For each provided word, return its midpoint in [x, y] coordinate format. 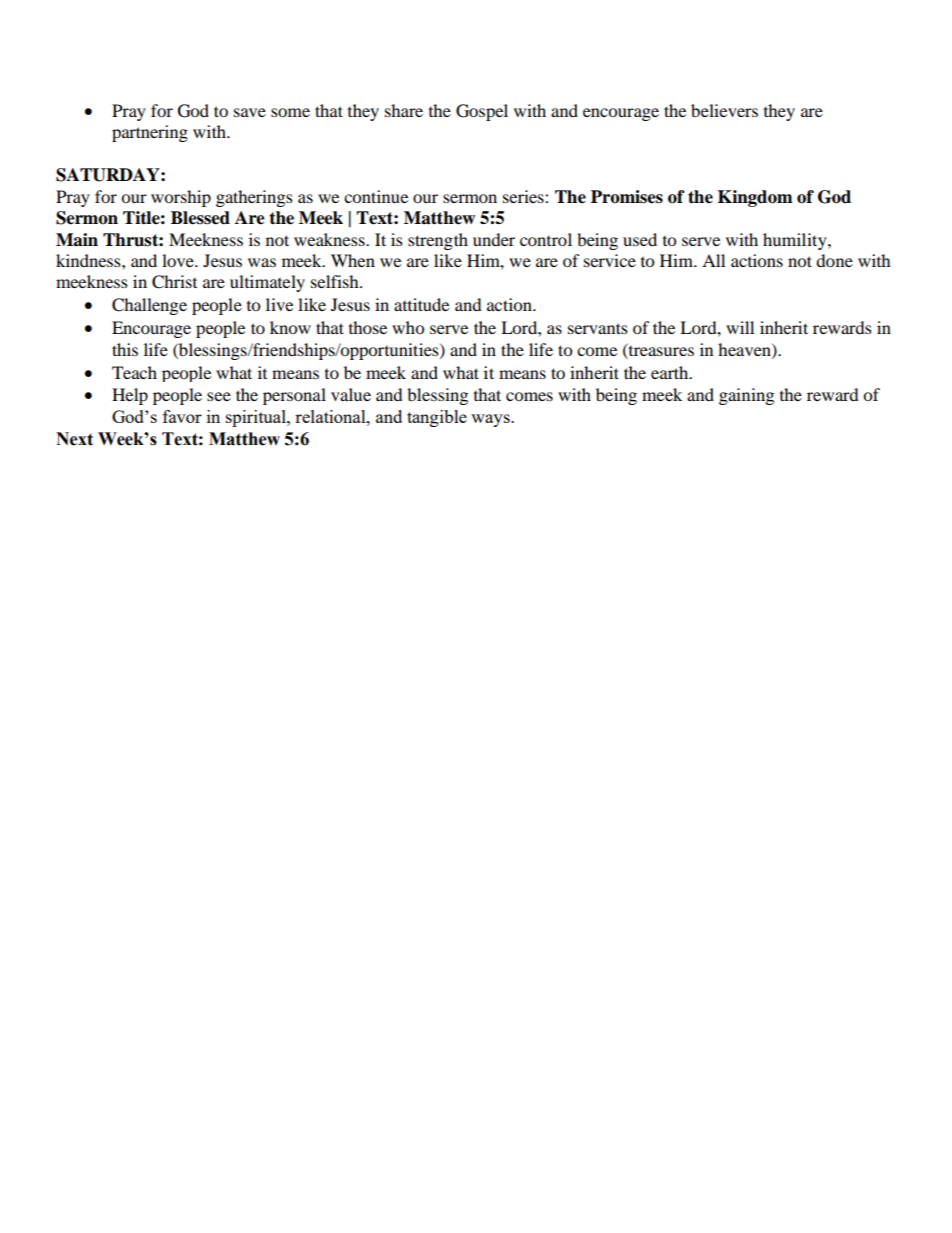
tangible [437, 418]
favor [182, 416]
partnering [150, 133]
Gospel [482, 112]
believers [724, 110]
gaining [746, 396]
